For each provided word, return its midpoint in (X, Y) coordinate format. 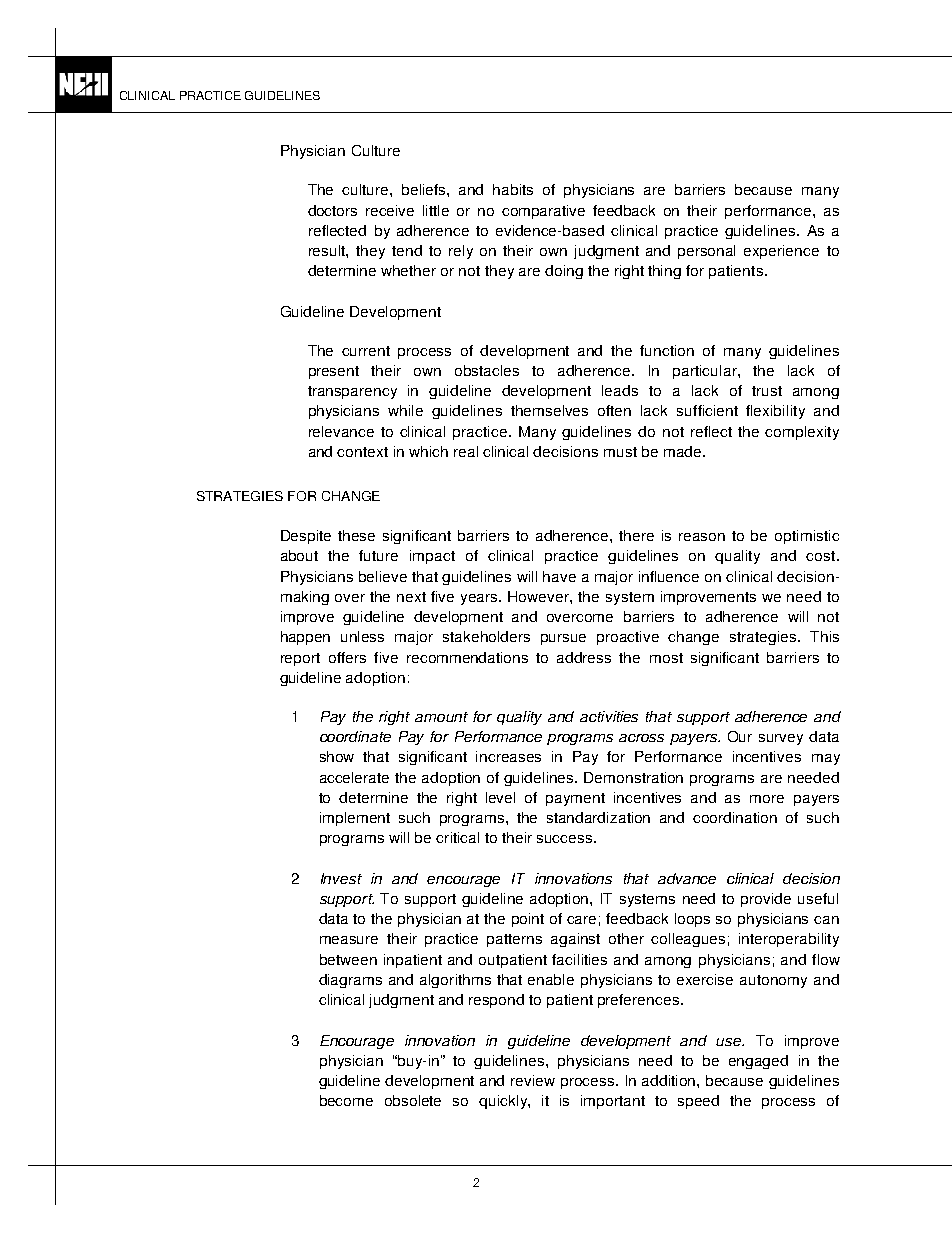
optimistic (807, 537)
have (559, 576)
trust (767, 391)
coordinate (355, 736)
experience (781, 252)
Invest (341, 878)
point (528, 920)
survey (781, 739)
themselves (549, 410)
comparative (543, 212)
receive (390, 210)
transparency (352, 392)
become (346, 1100)
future (378, 555)
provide (766, 900)
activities (609, 716)
